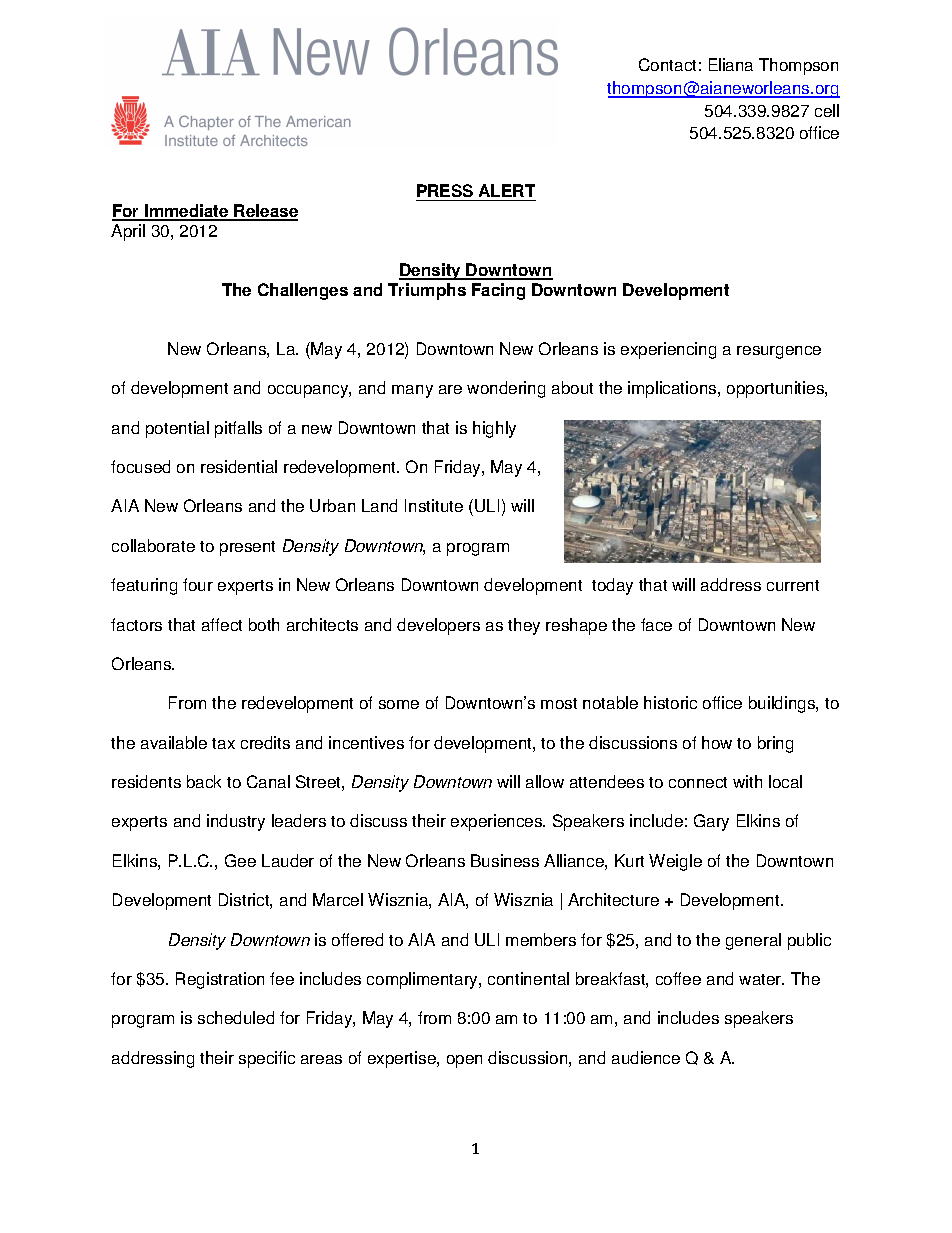 The image size is (952, 1233). Describe the element at coordinates (438, 626) in the document. I see `developers` at that location.
